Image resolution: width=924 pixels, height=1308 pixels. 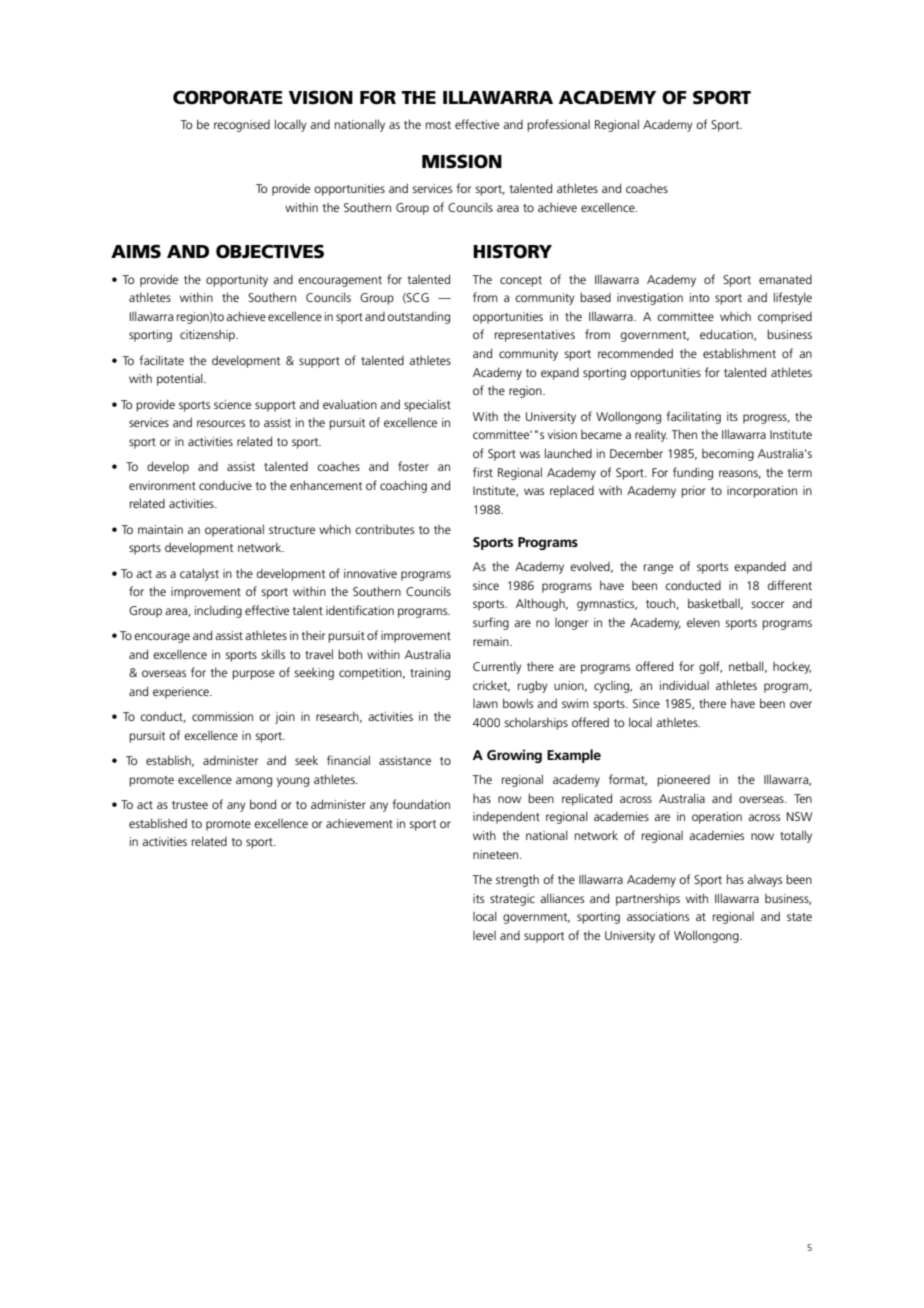 I want to click on associations, so click(x=658, y=916).
